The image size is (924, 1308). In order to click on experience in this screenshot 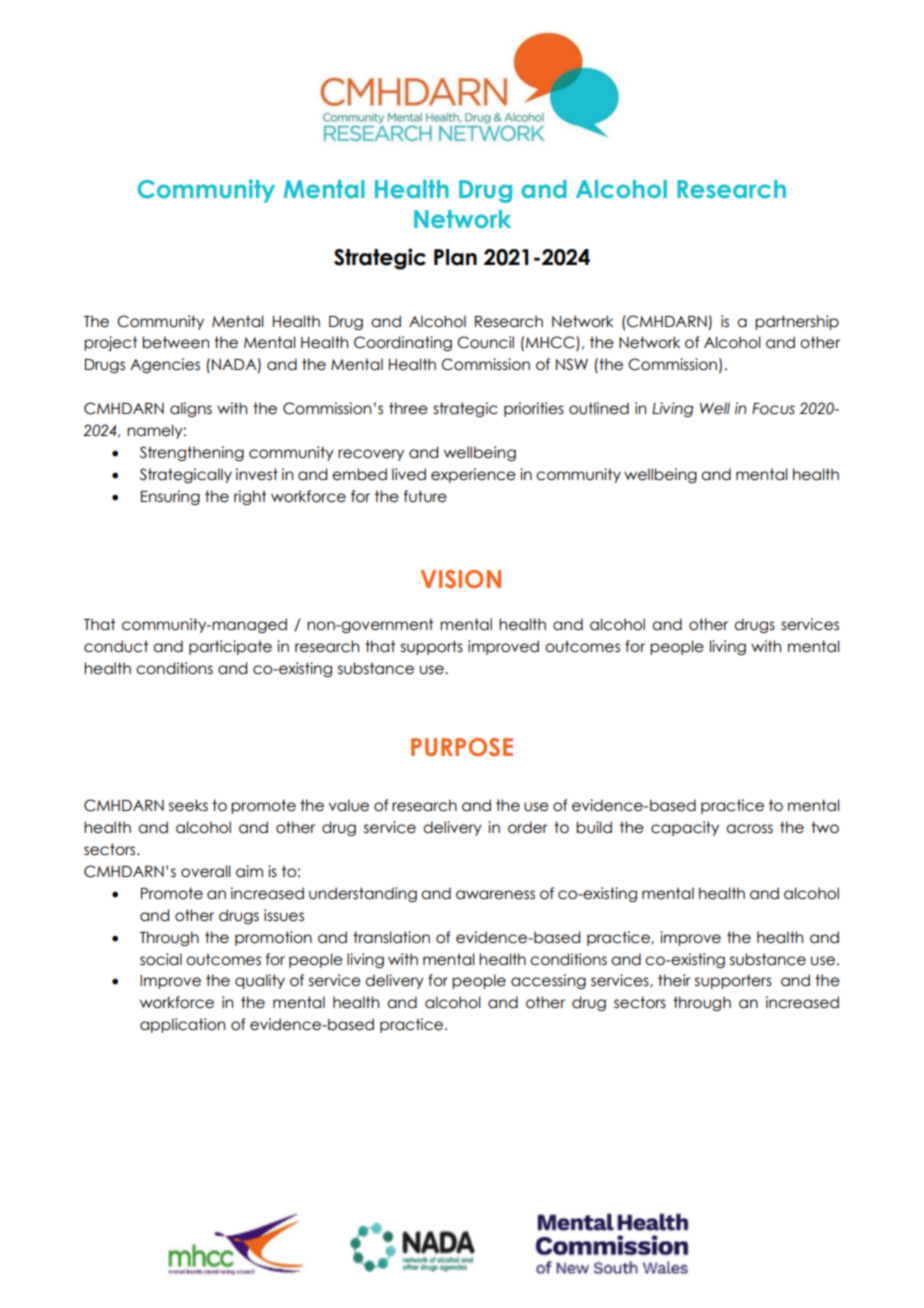, I will do `click(473, 475)`.
